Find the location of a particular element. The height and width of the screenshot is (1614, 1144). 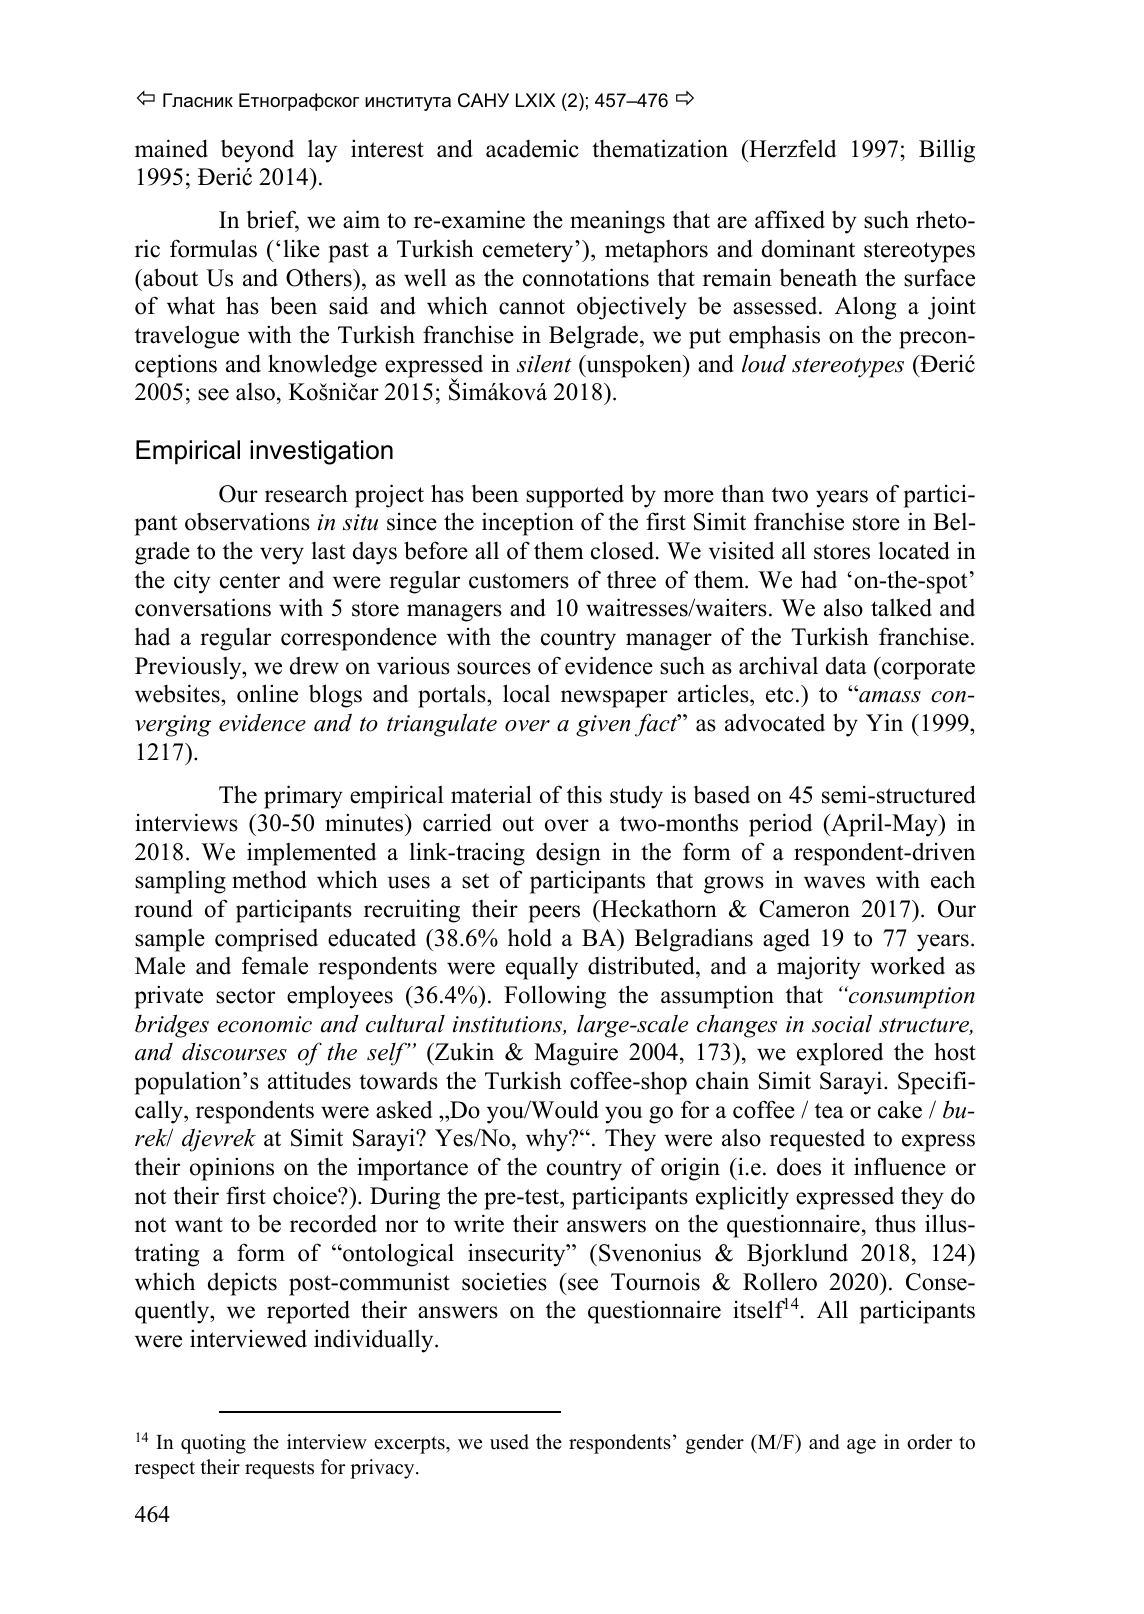

academic is located at coordinates (532, 148).
